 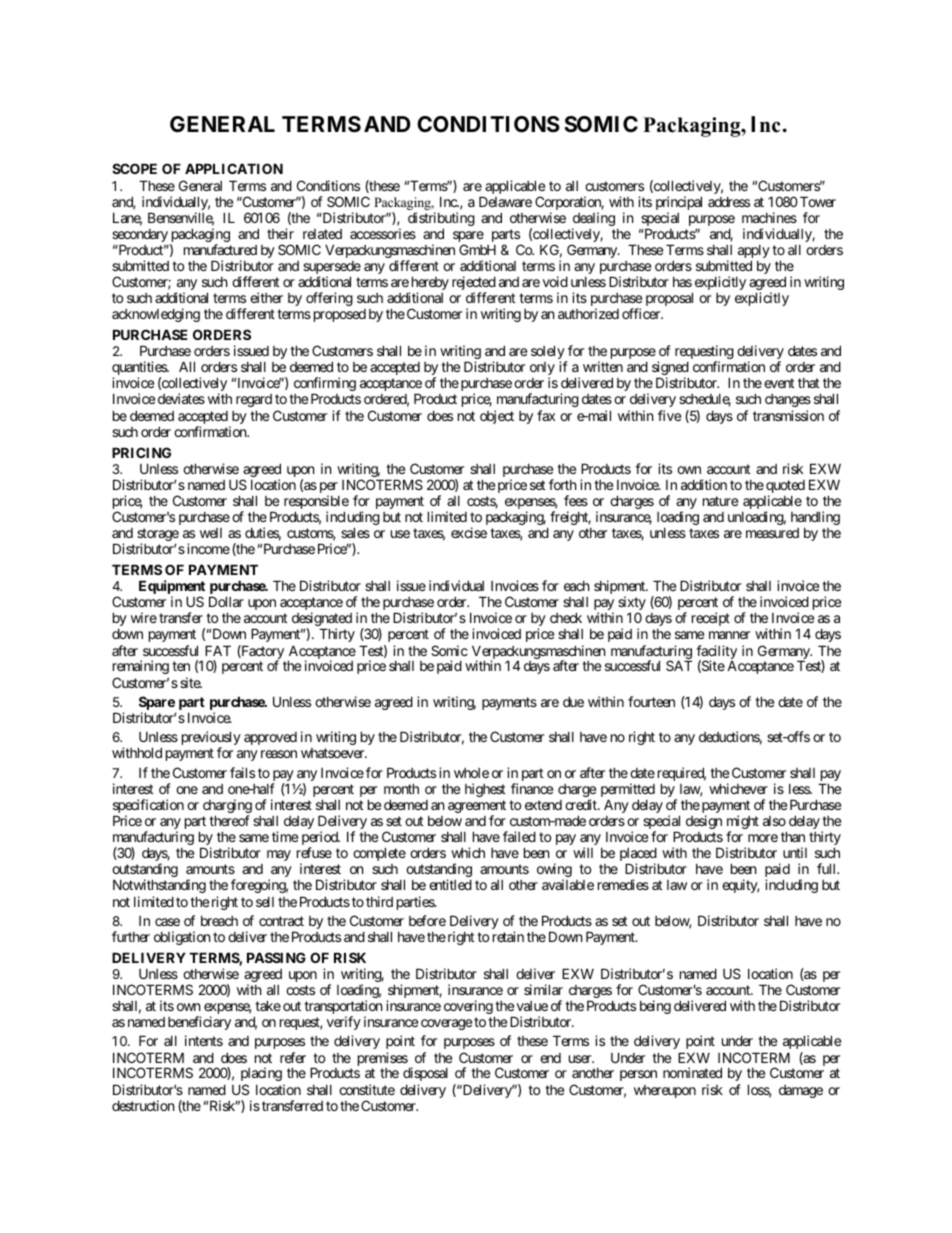 What do you see at coordinates (143, 1105) in the screenshot?
I see `destruction` at bounding box center [143, 1105].
